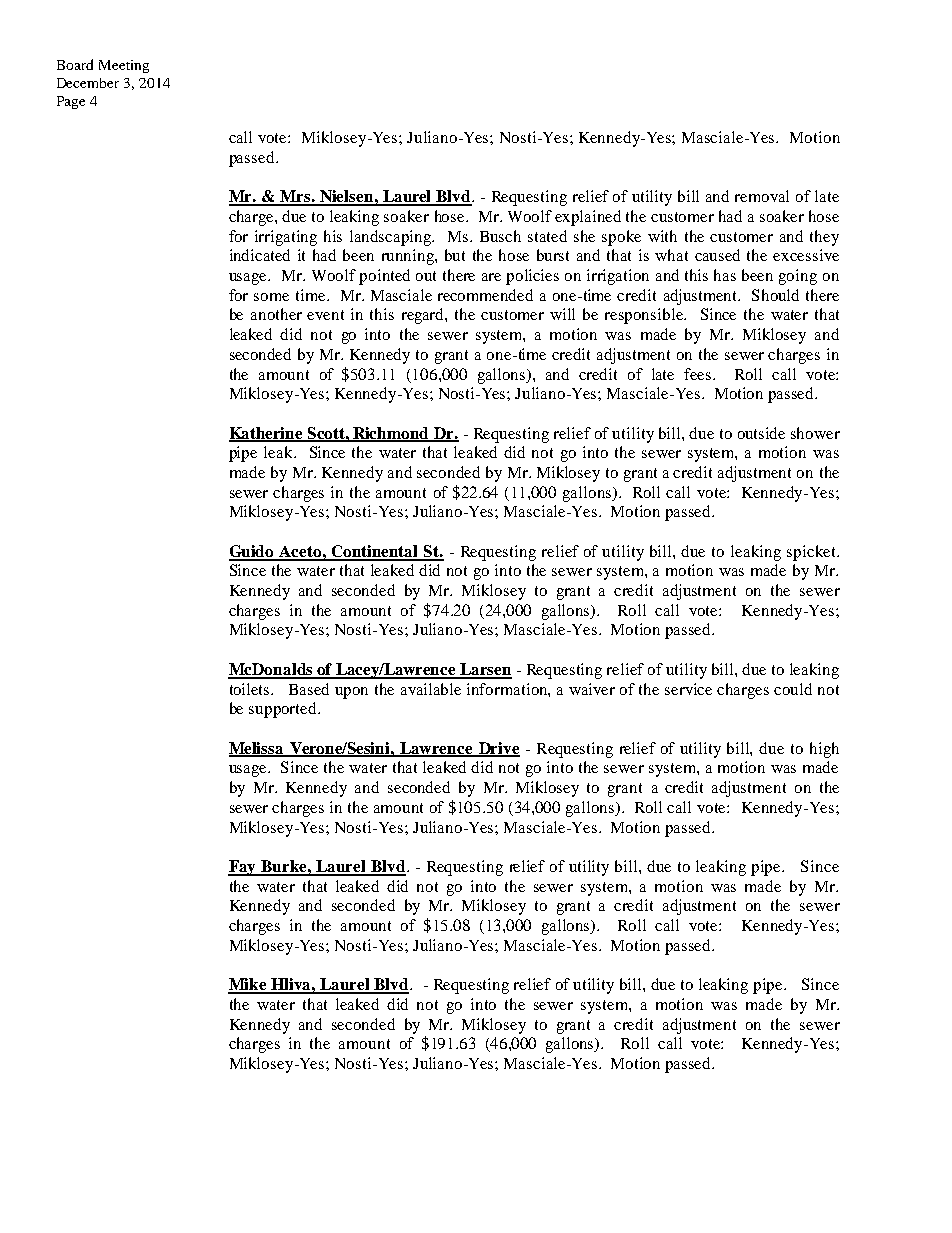  What do you see at coordinates (485, 670) in the page?
I see `Larsen` at bounding box center [485, 670].
